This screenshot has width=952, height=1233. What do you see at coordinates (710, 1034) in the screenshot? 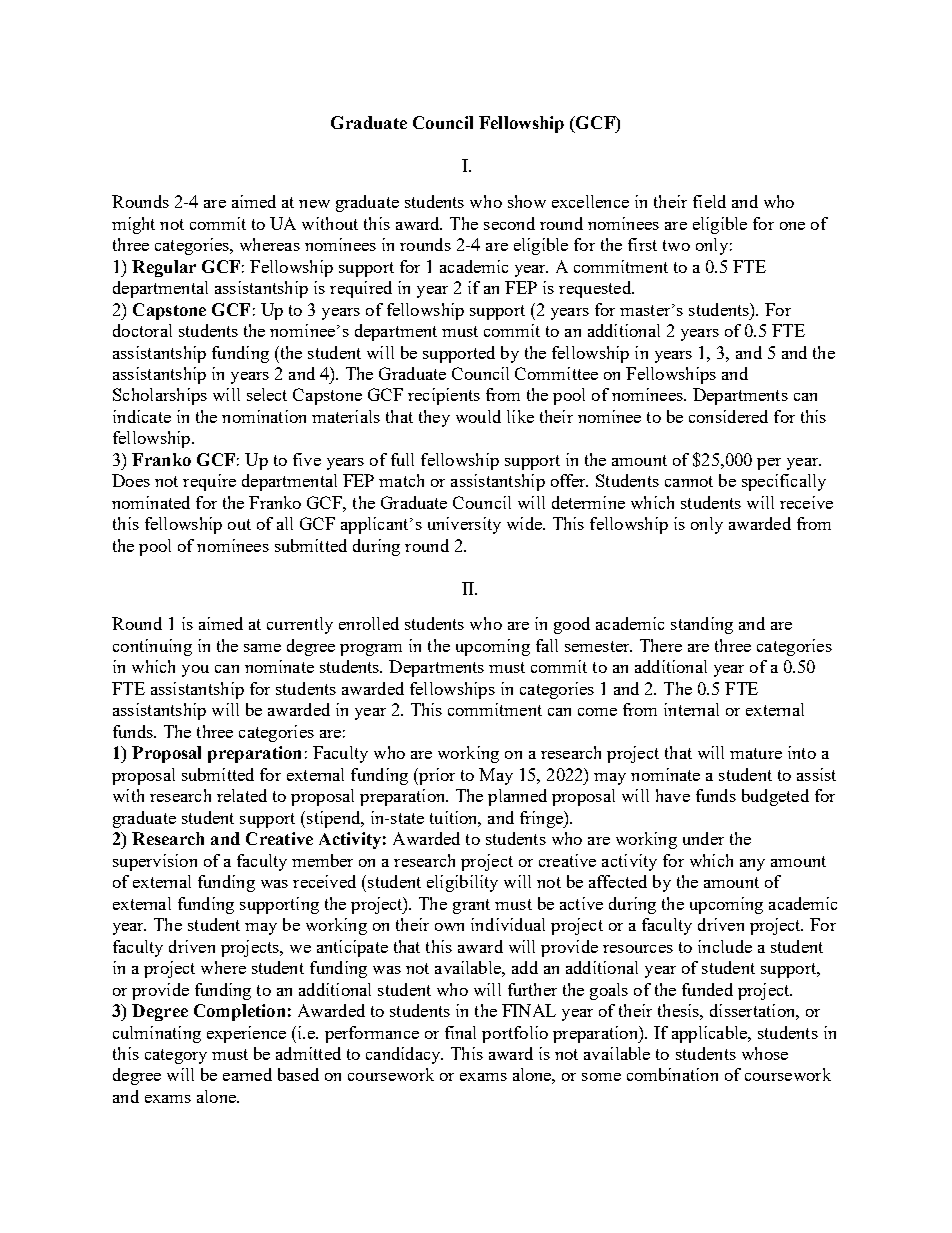
I see `applicable` at bounding box center [710, 1034].
